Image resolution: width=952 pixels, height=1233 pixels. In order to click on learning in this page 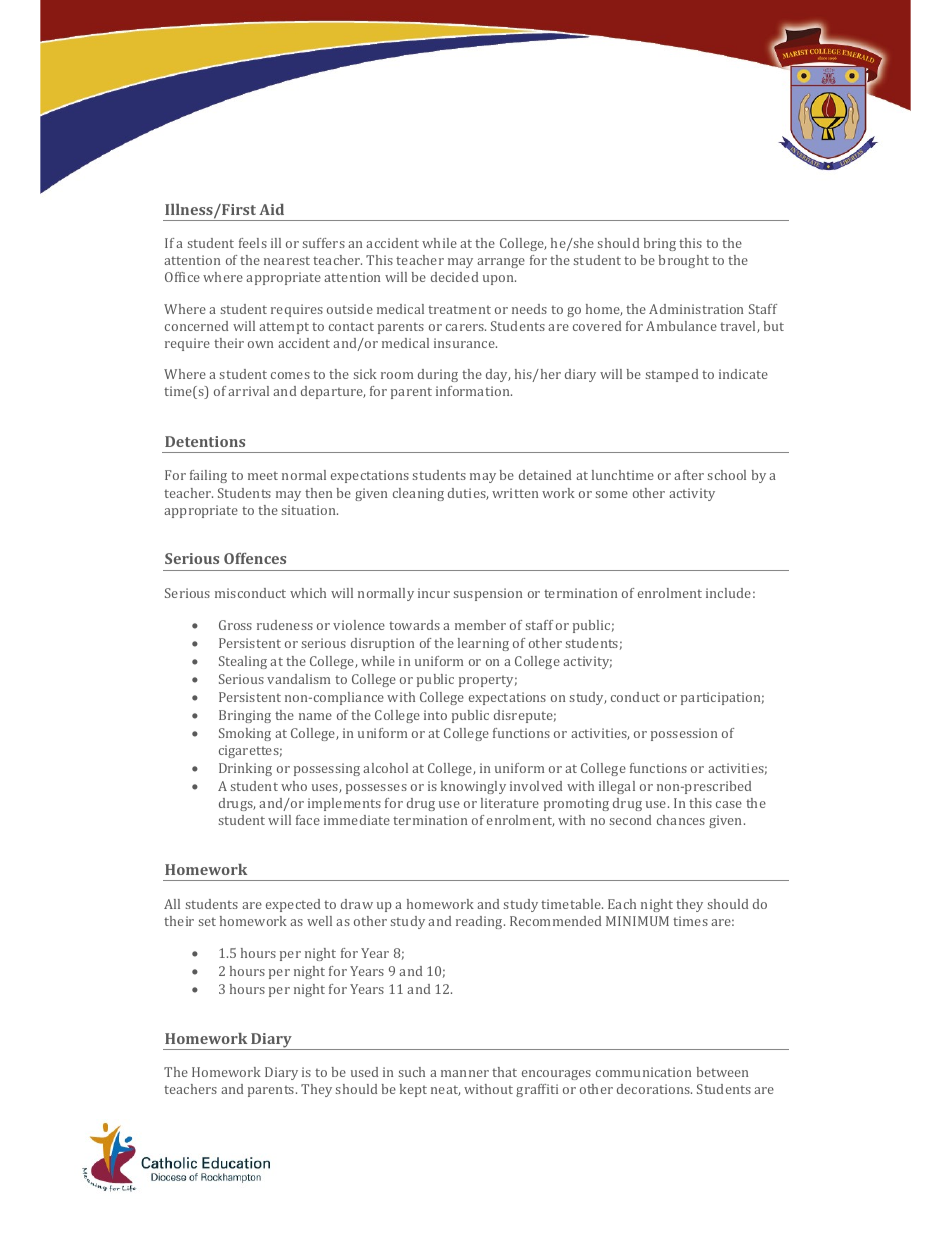, I will do `click(483, 644)`.
